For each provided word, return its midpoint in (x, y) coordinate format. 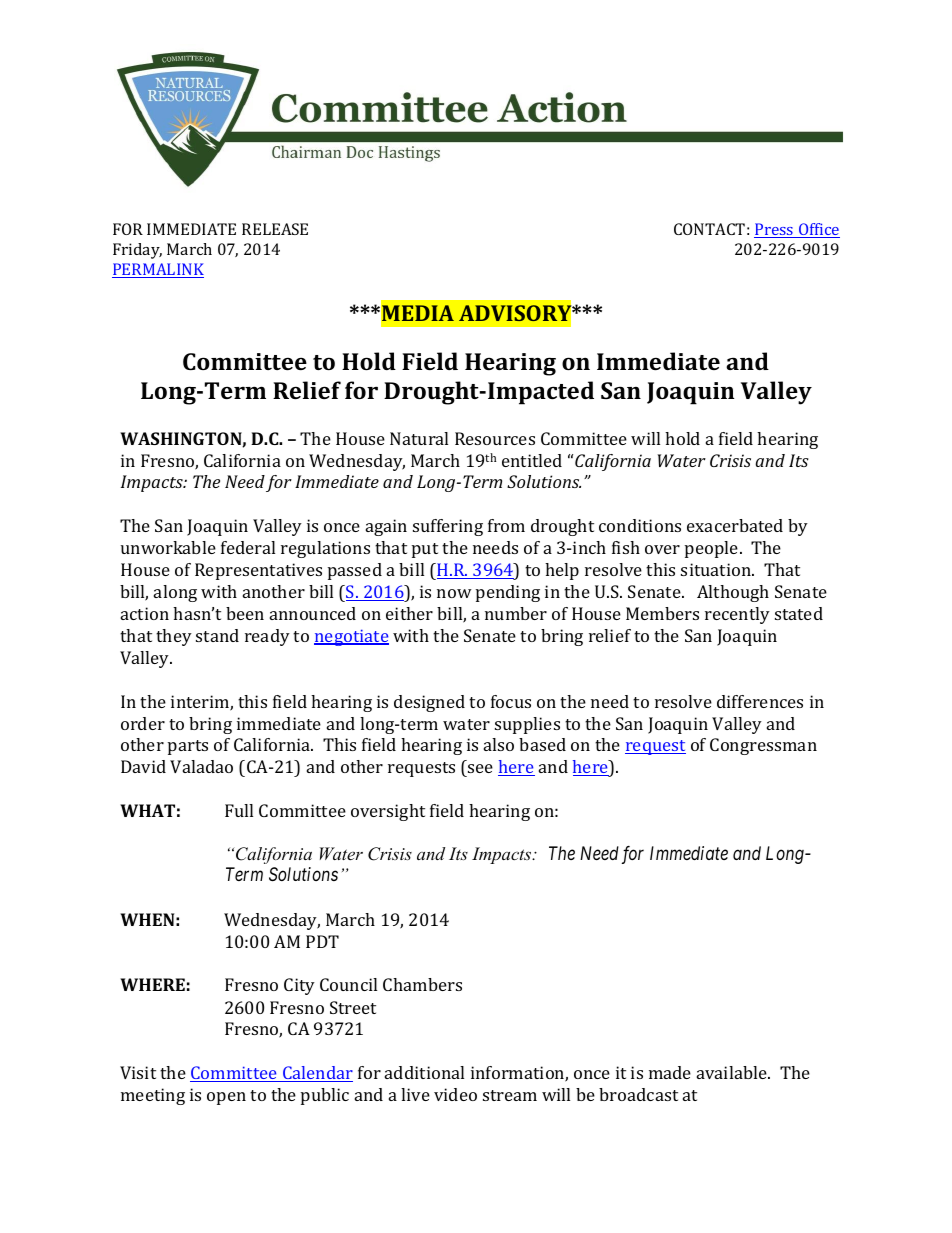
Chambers (422, 984)
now (454, 593)
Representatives (258, 571)
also (499, 744)
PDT (322, 941)
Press (775, 230)
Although (733, 593)
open (226, 1098)
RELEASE (275, 229)
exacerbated (735, 525)
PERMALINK (158, 270)
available (733, 1072)
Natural (419, 438)
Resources (495, 438)
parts (188, 747)
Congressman (763, 746)
